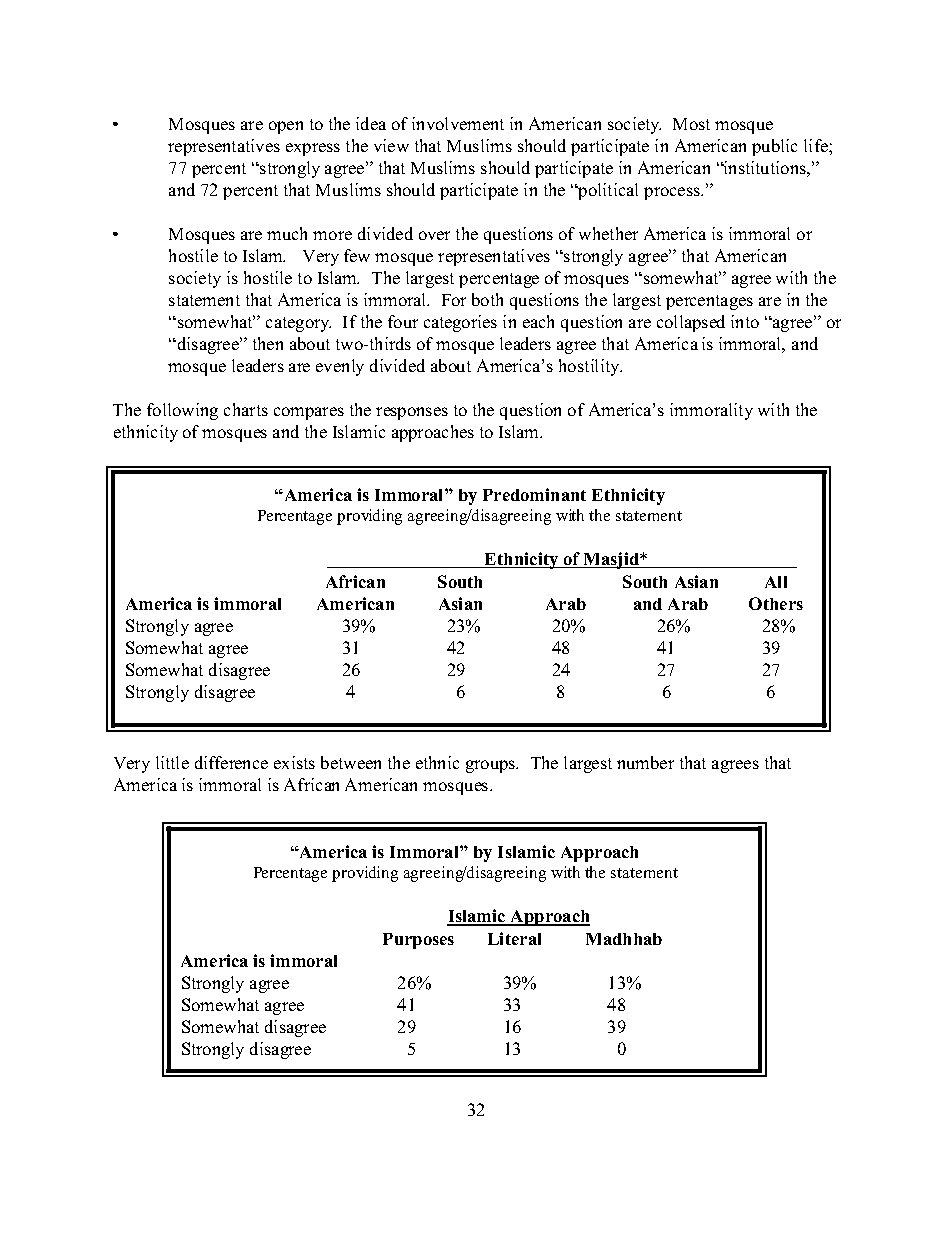 The width and height of the screenshot is (952, 1233). Describe the element at coordinates (491, 766) in the screenshot. I see `groups` at that location.
